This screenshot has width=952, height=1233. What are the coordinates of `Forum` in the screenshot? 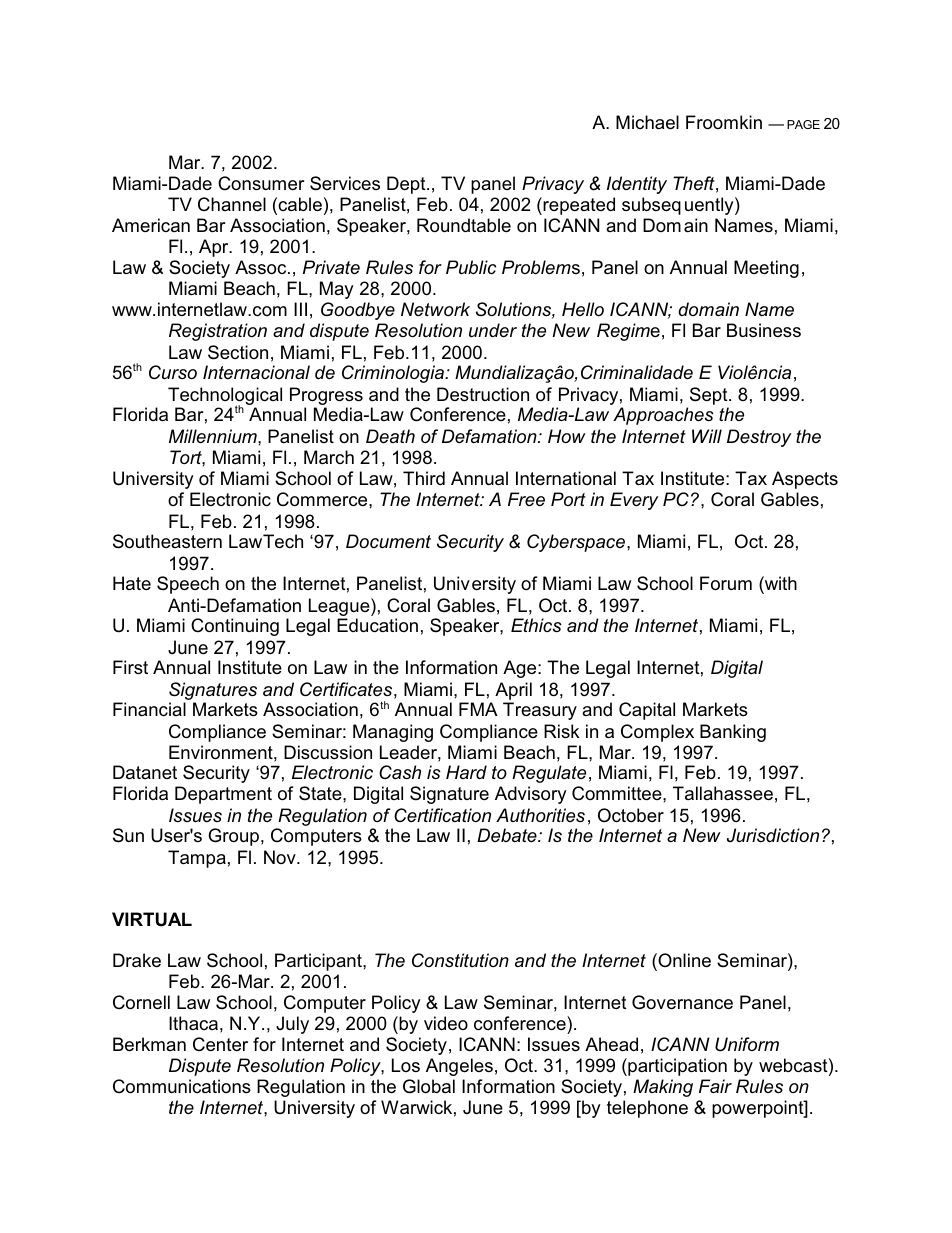 It's located at (726, 583).
